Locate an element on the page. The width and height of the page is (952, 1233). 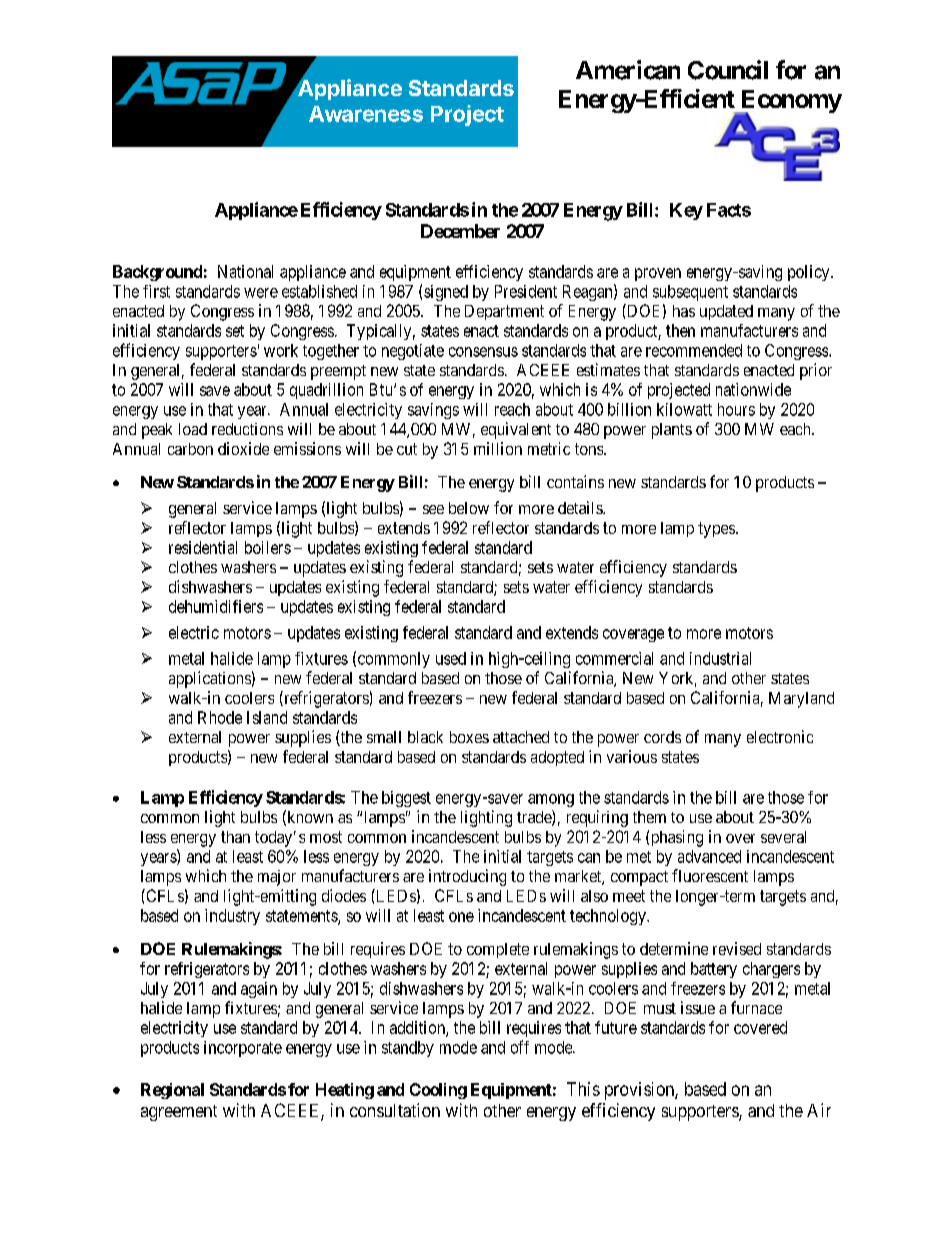
Awareness is located at coordinates (366, 114).
